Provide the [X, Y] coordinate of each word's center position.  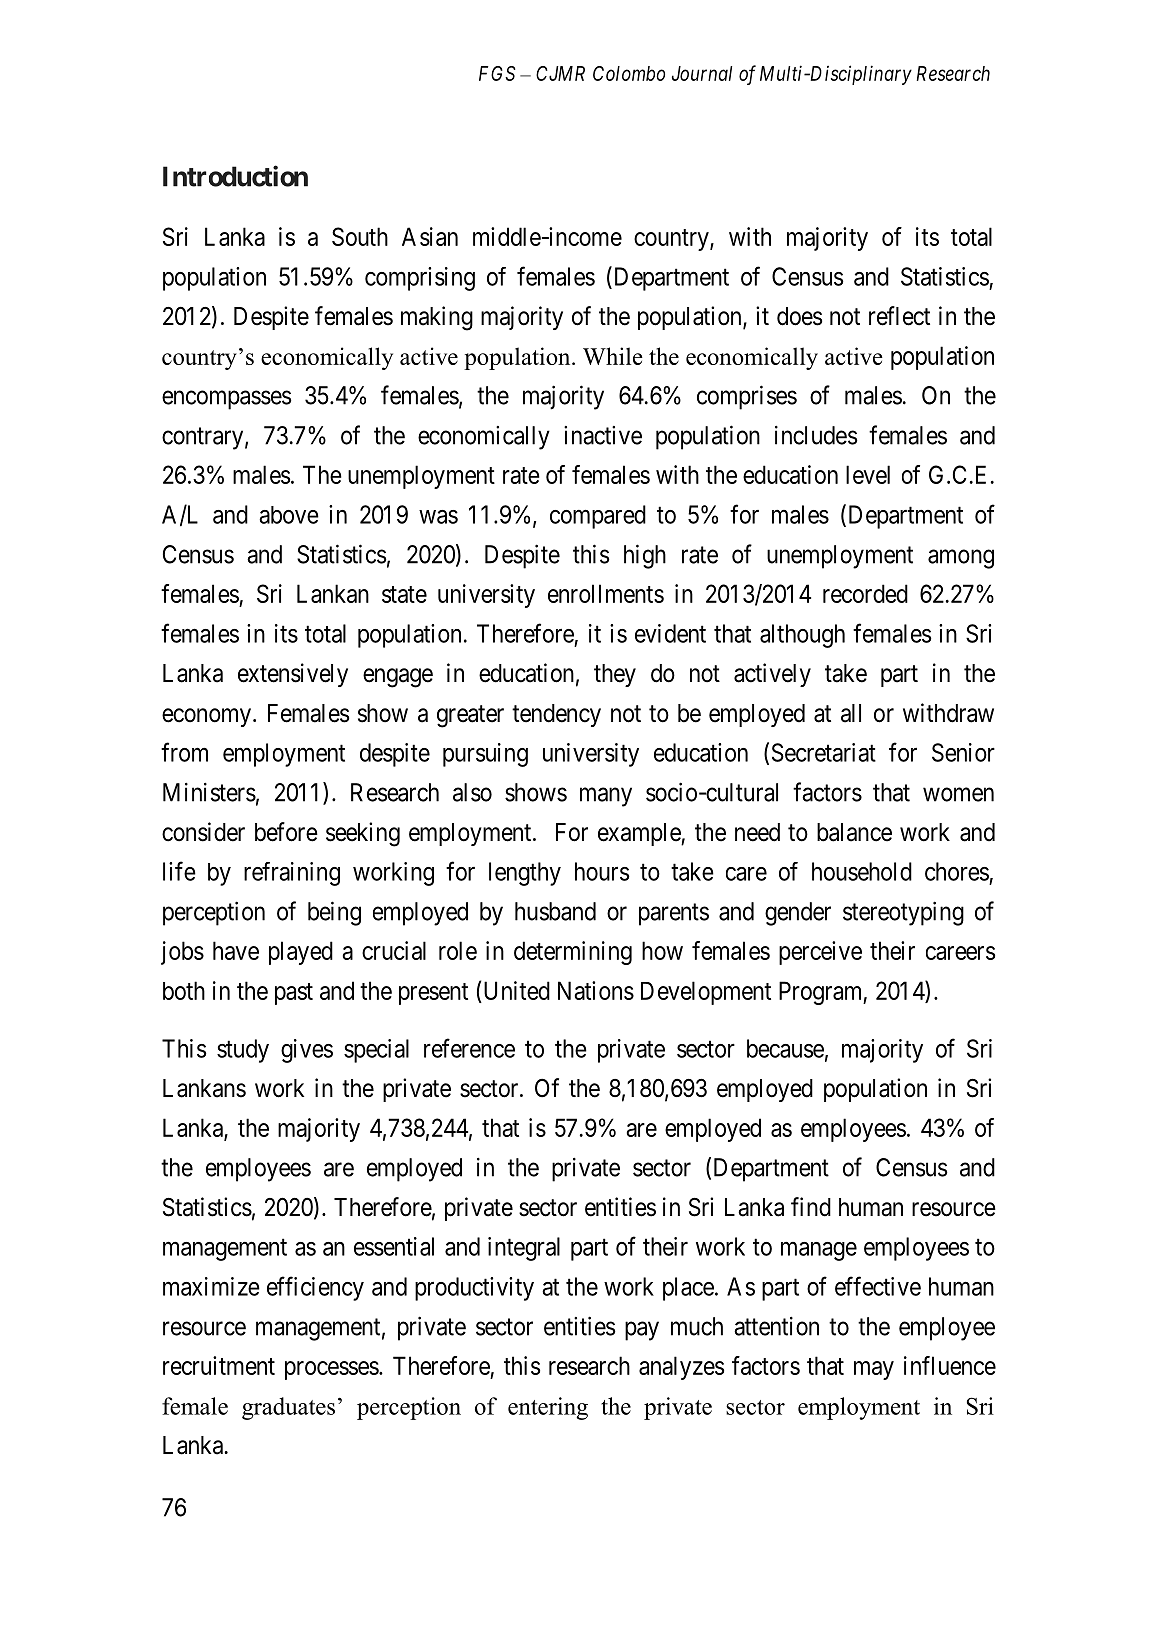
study [243, 1051]
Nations [596, 990]
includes [816, 435]
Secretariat [824, 752]
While [613, 356]
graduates [288, 1408]
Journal [702, 73]
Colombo [629, 73]
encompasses [227, 400]
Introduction [235, 176]
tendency [556, 715]
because [785, 1048]
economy [208, 717]
